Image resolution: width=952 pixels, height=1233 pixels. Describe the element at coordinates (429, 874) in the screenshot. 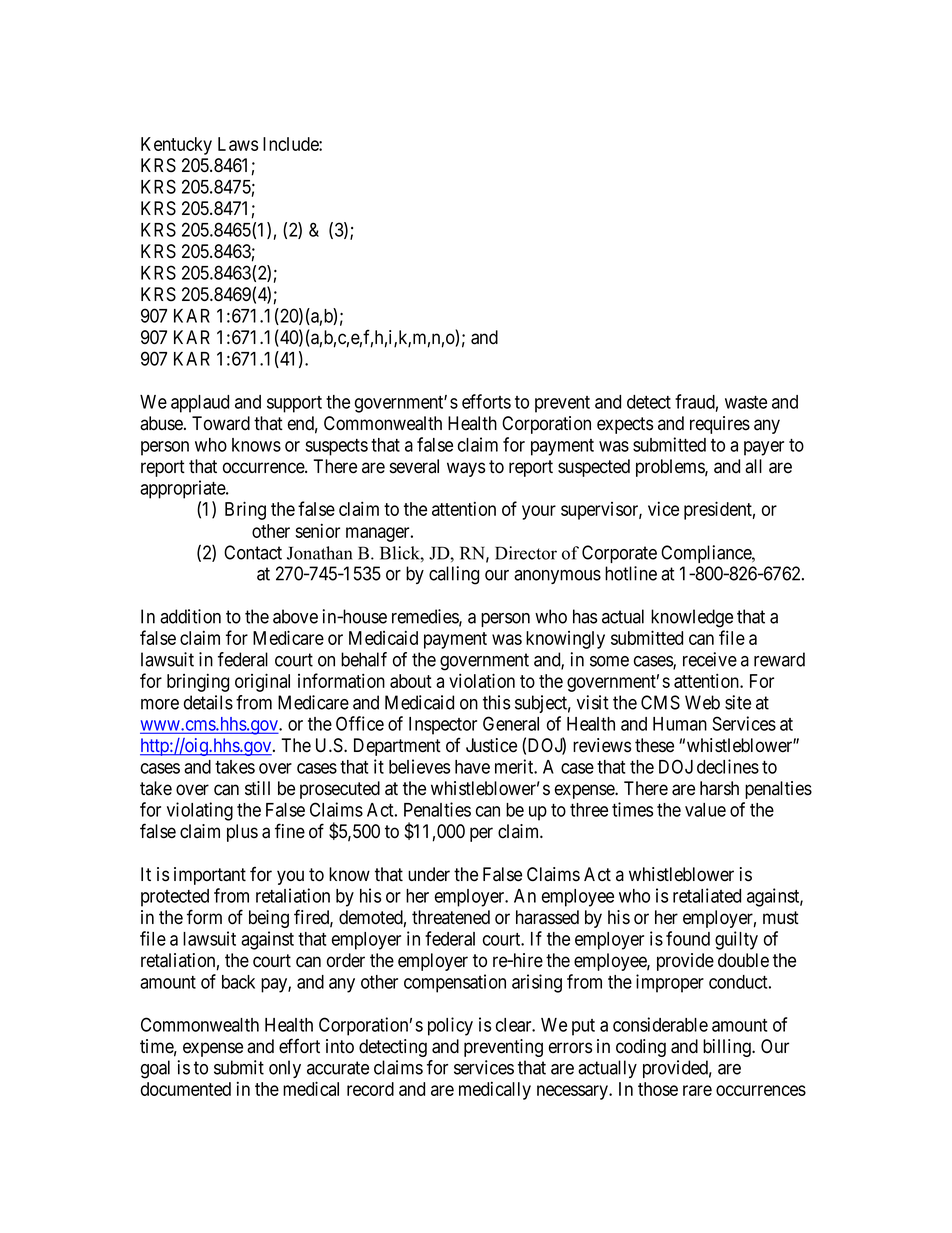

I see `under` at that location.
